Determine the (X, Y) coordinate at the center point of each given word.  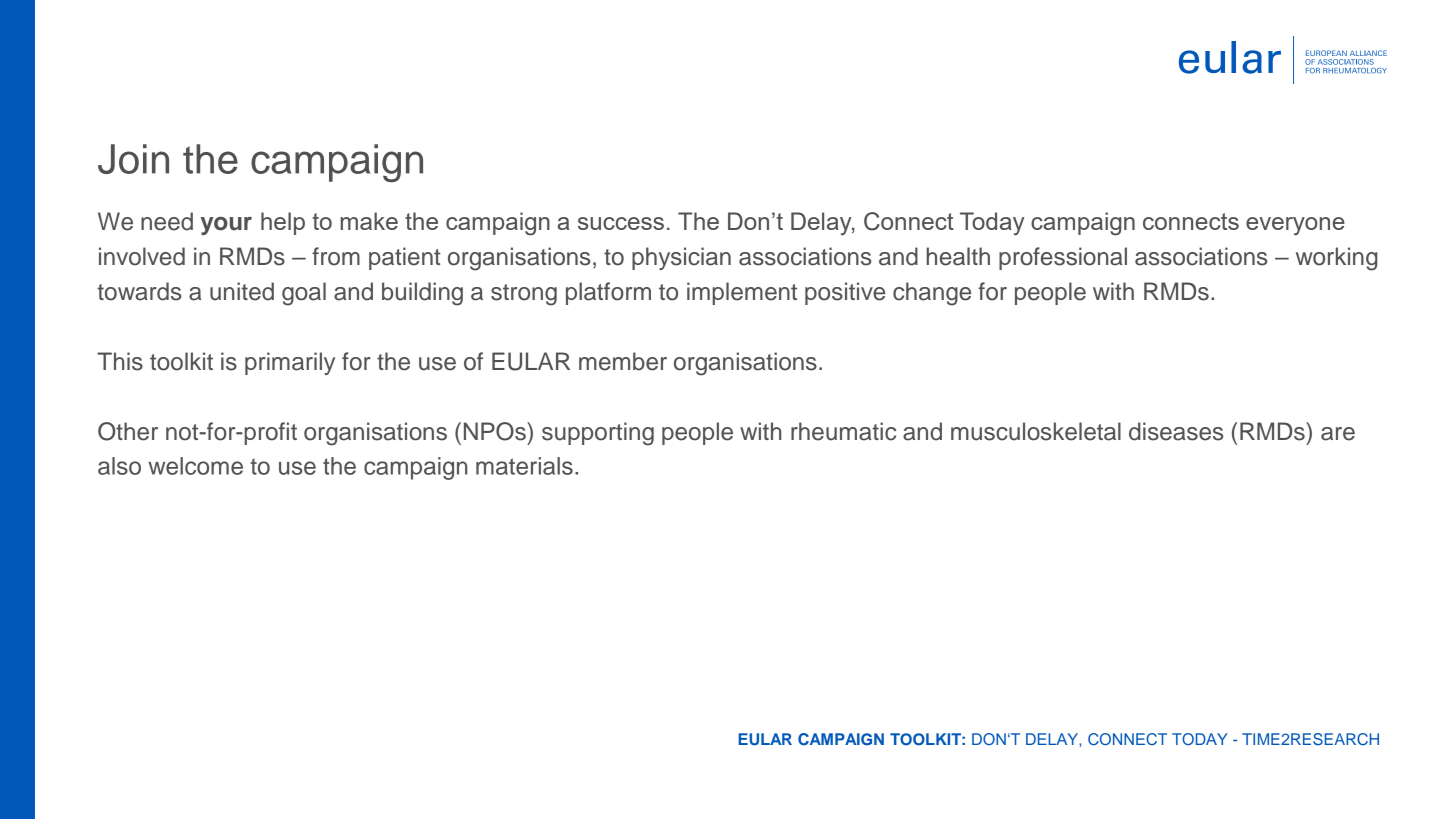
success (621, 223)
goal (304, 294)
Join (133, 159)
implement (742, 293)
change (932, 294)
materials (524, 466)
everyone (1295, 226)
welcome (195, 466)
